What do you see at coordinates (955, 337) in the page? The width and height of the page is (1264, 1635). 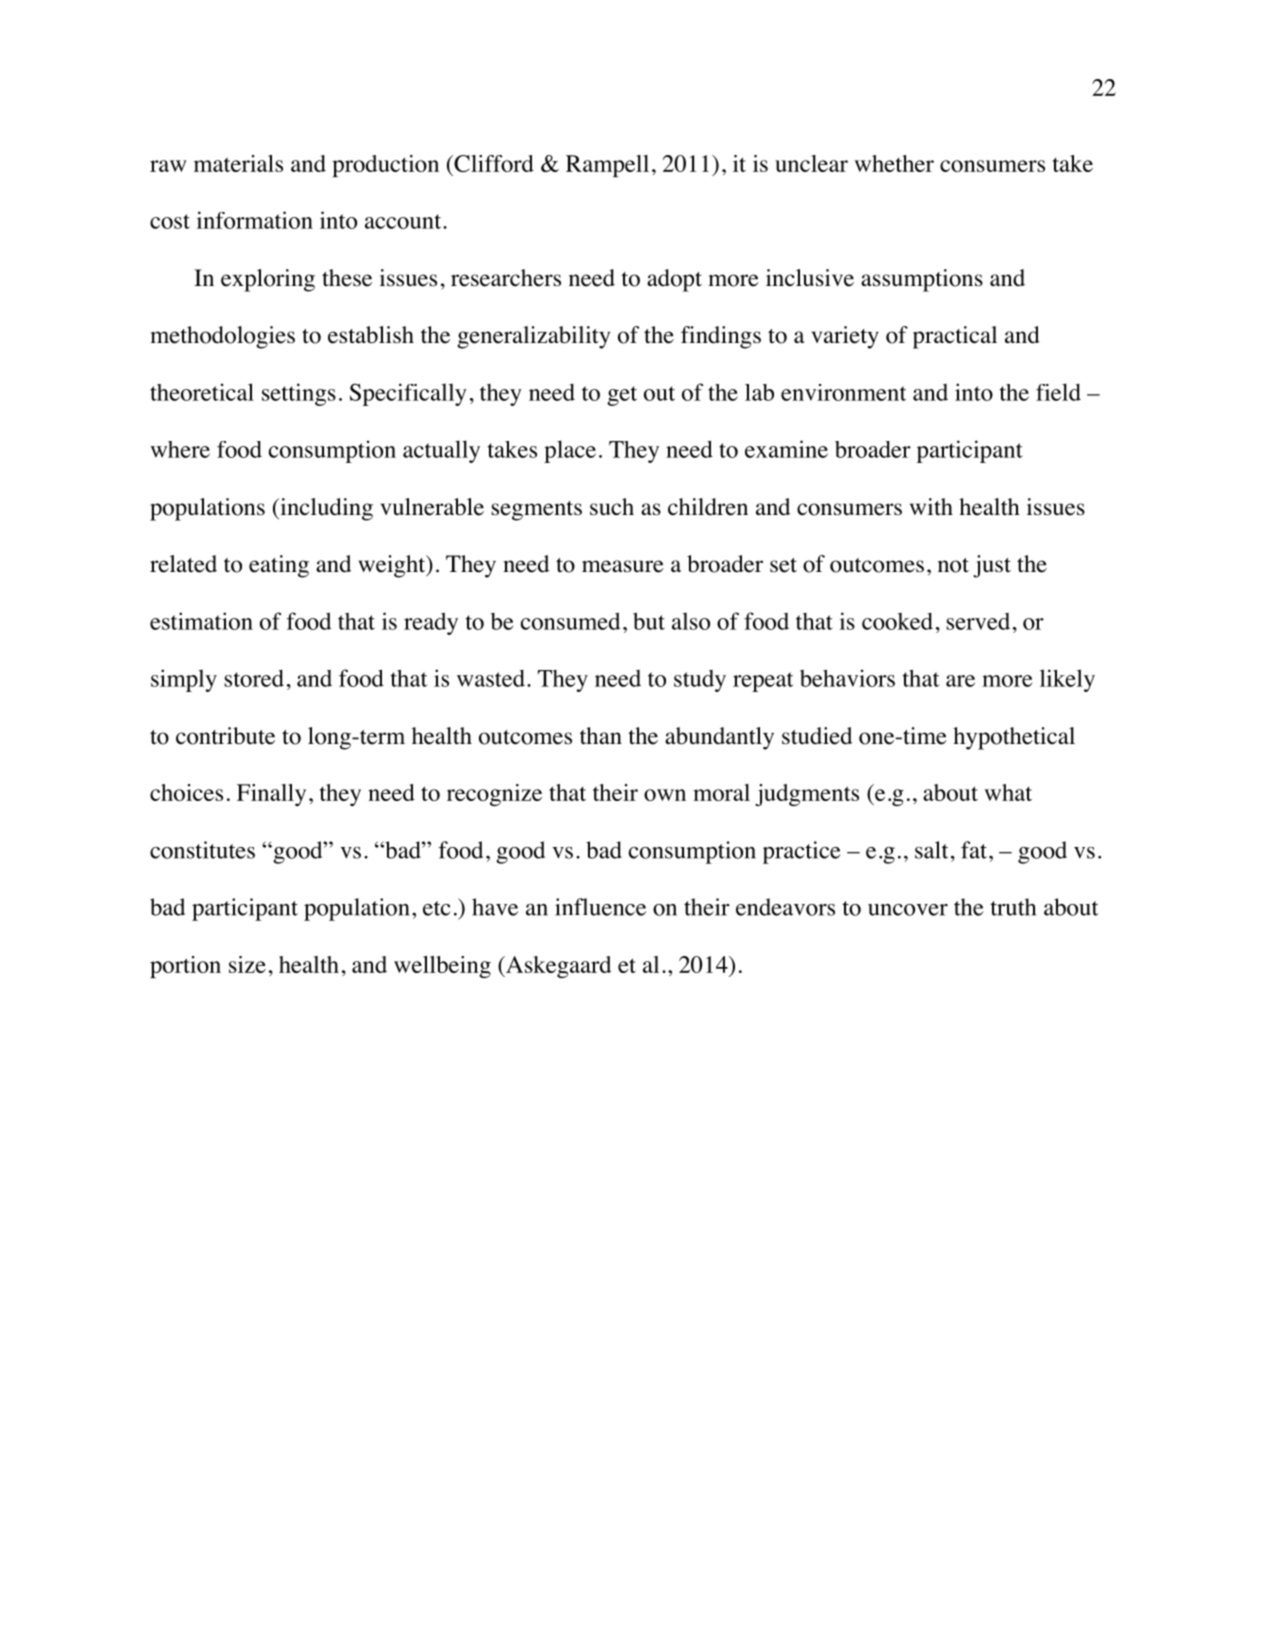 I see `practical` at bounding box center [955, 337].
